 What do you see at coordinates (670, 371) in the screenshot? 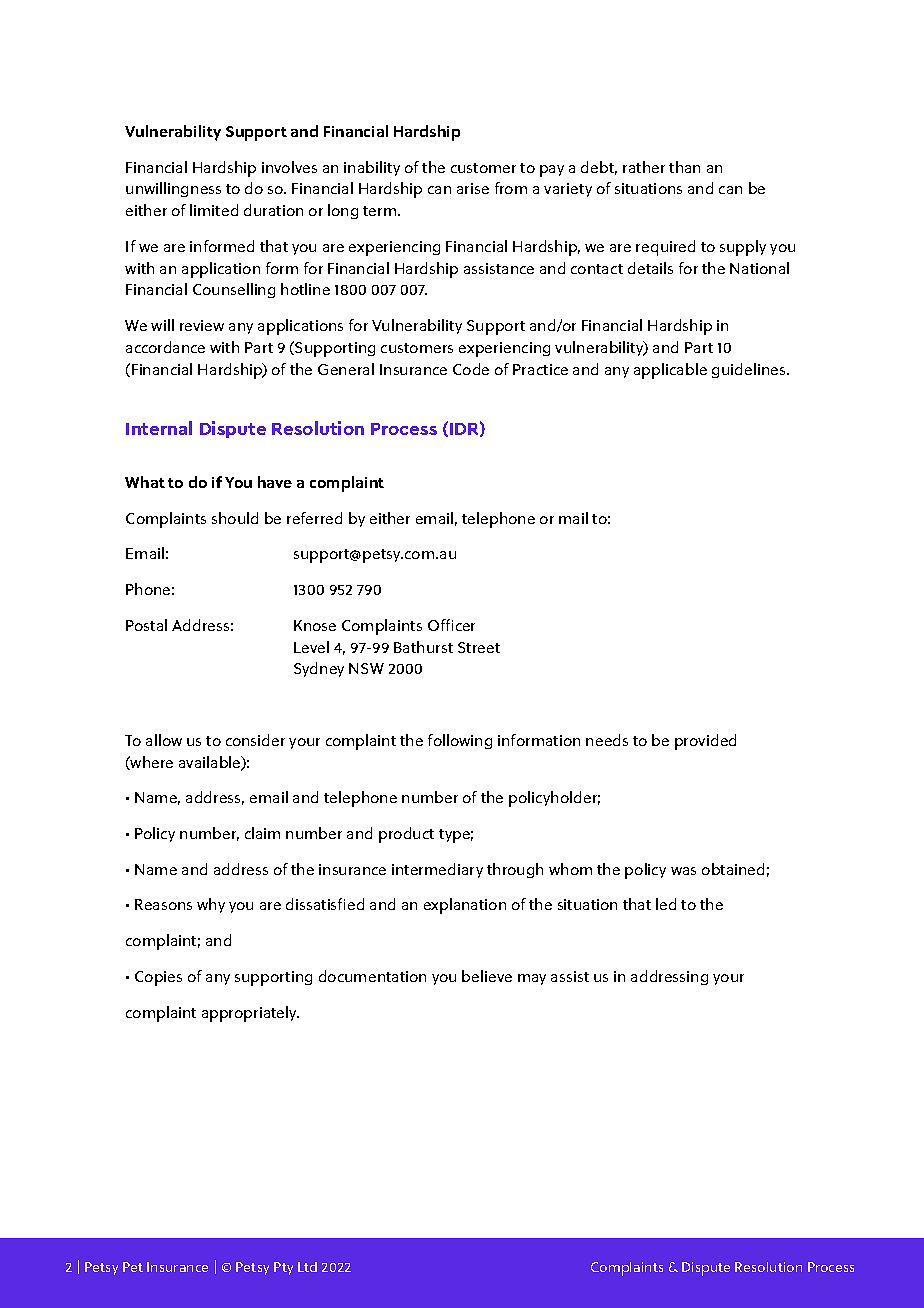
I see `applicable` at bounding box center [670, 371].
